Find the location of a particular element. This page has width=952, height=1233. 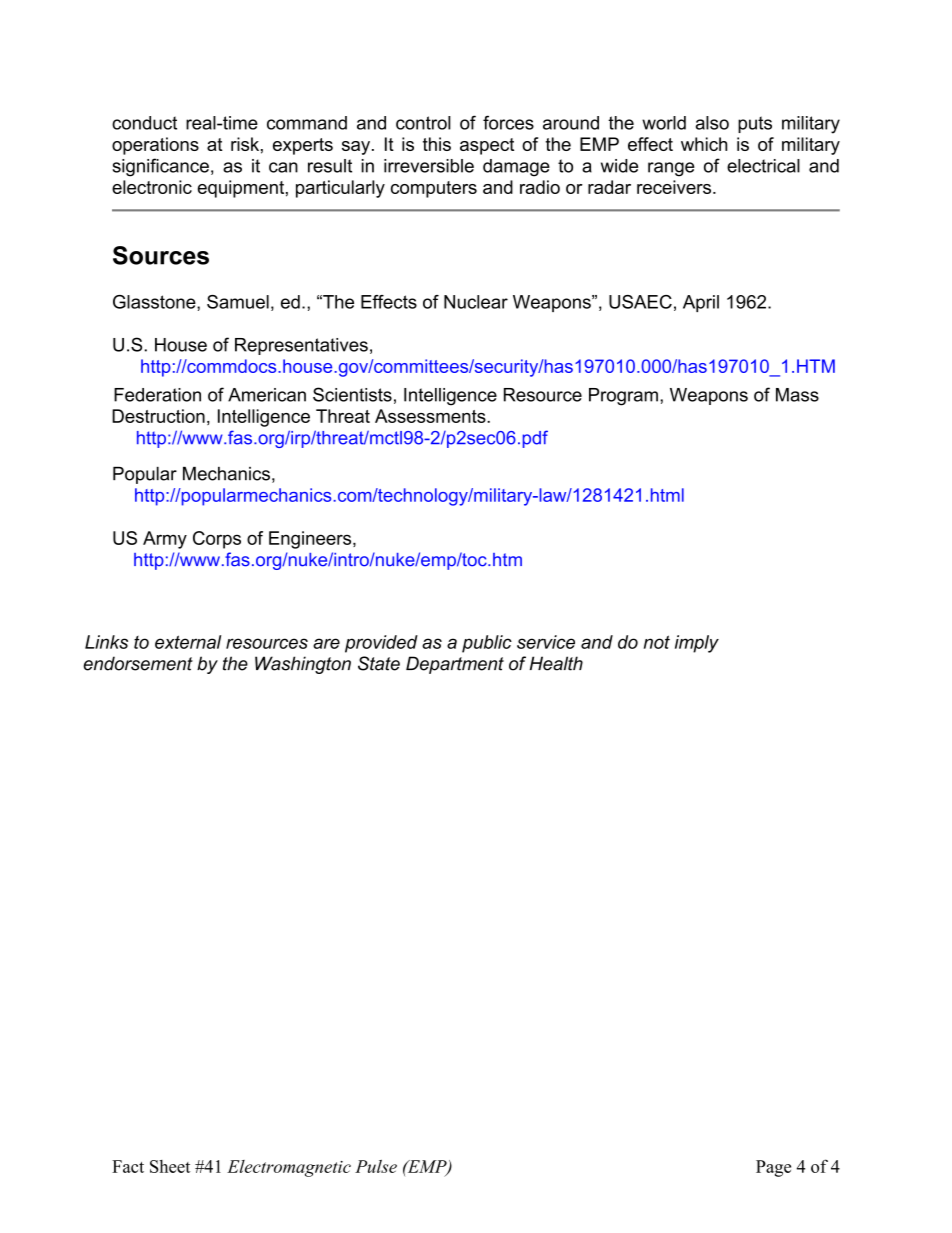

Mass is located at coordinates (797, 395).
